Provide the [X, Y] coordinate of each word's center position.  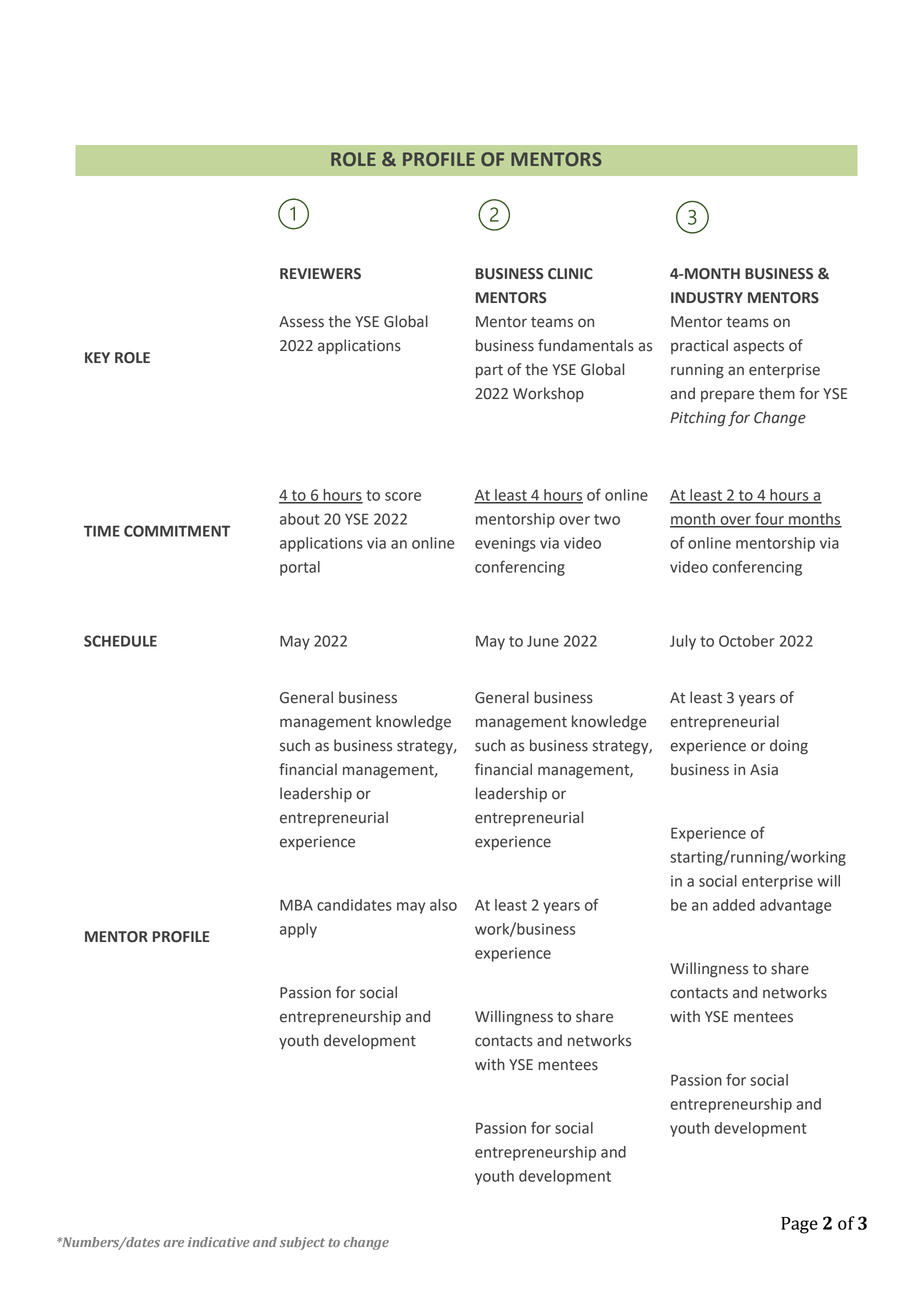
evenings [505, 544]
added [734, 905]
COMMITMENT [177, 531]
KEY [97, 357]
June [543, 641]
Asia [764, 770]
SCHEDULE [120, 641]
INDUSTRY [707, 298]
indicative [219, 1242]
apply [298, 930]
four [769, 519]
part [489, 371]
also [443, 905]
